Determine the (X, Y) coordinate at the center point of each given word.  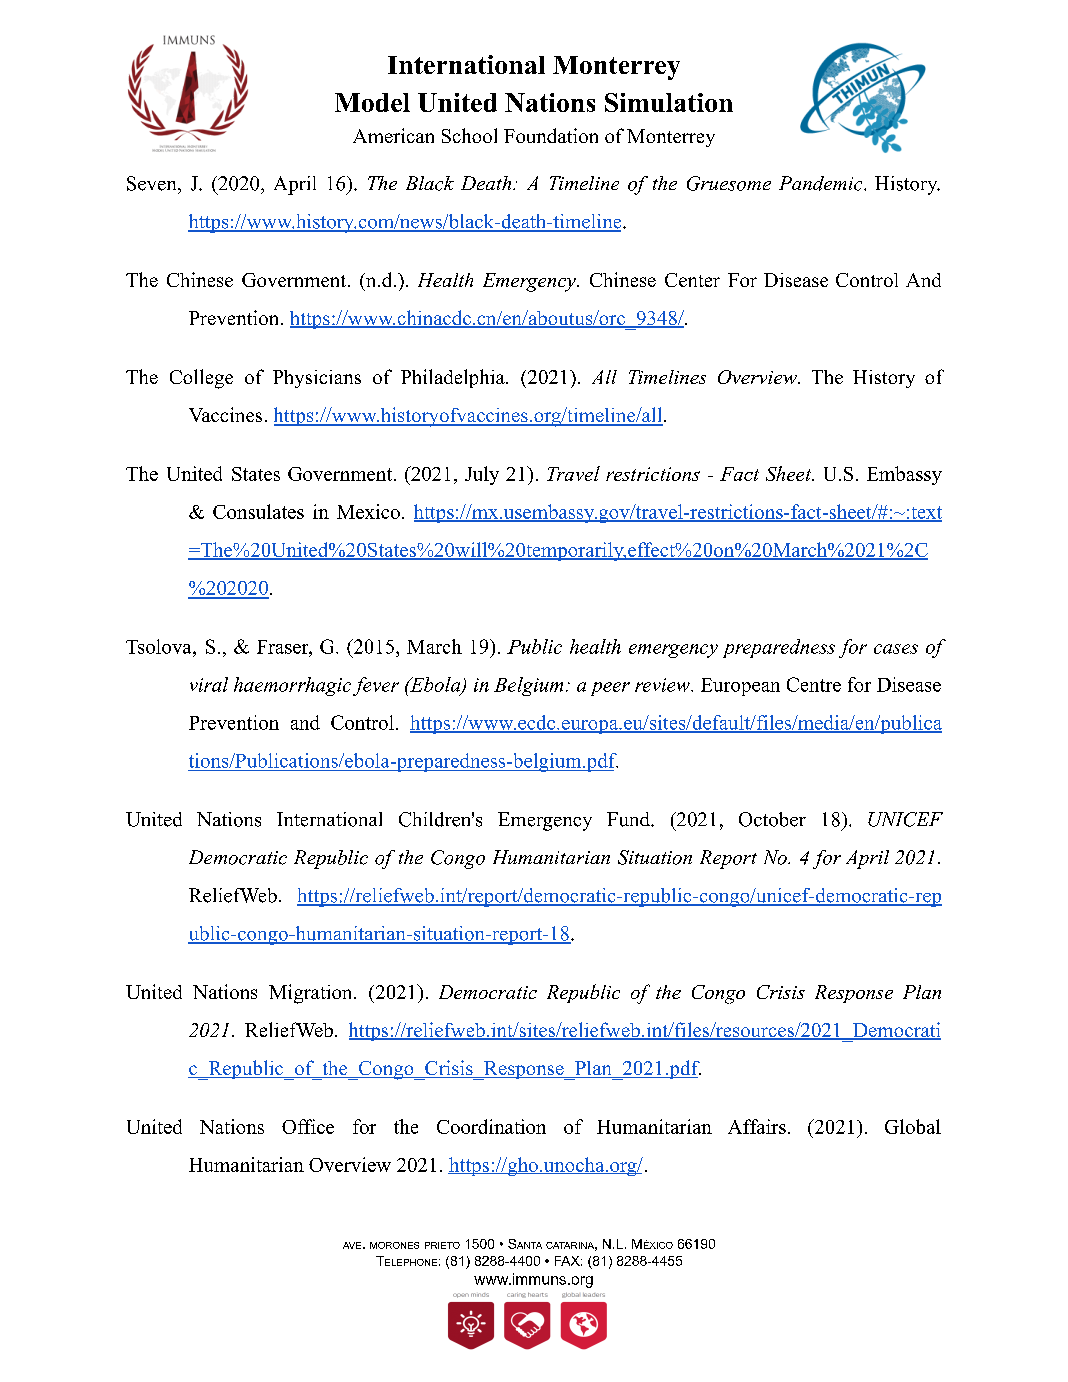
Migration (312, 994)
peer (610, 689)
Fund (630, 819)
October (772, 819)
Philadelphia (454, 378)
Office (308, 1126)
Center (692, 280)
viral (209, 684)
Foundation (551, 135)
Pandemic (822, 183)
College (201, 379)
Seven (153, 183)
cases (896, 649)
